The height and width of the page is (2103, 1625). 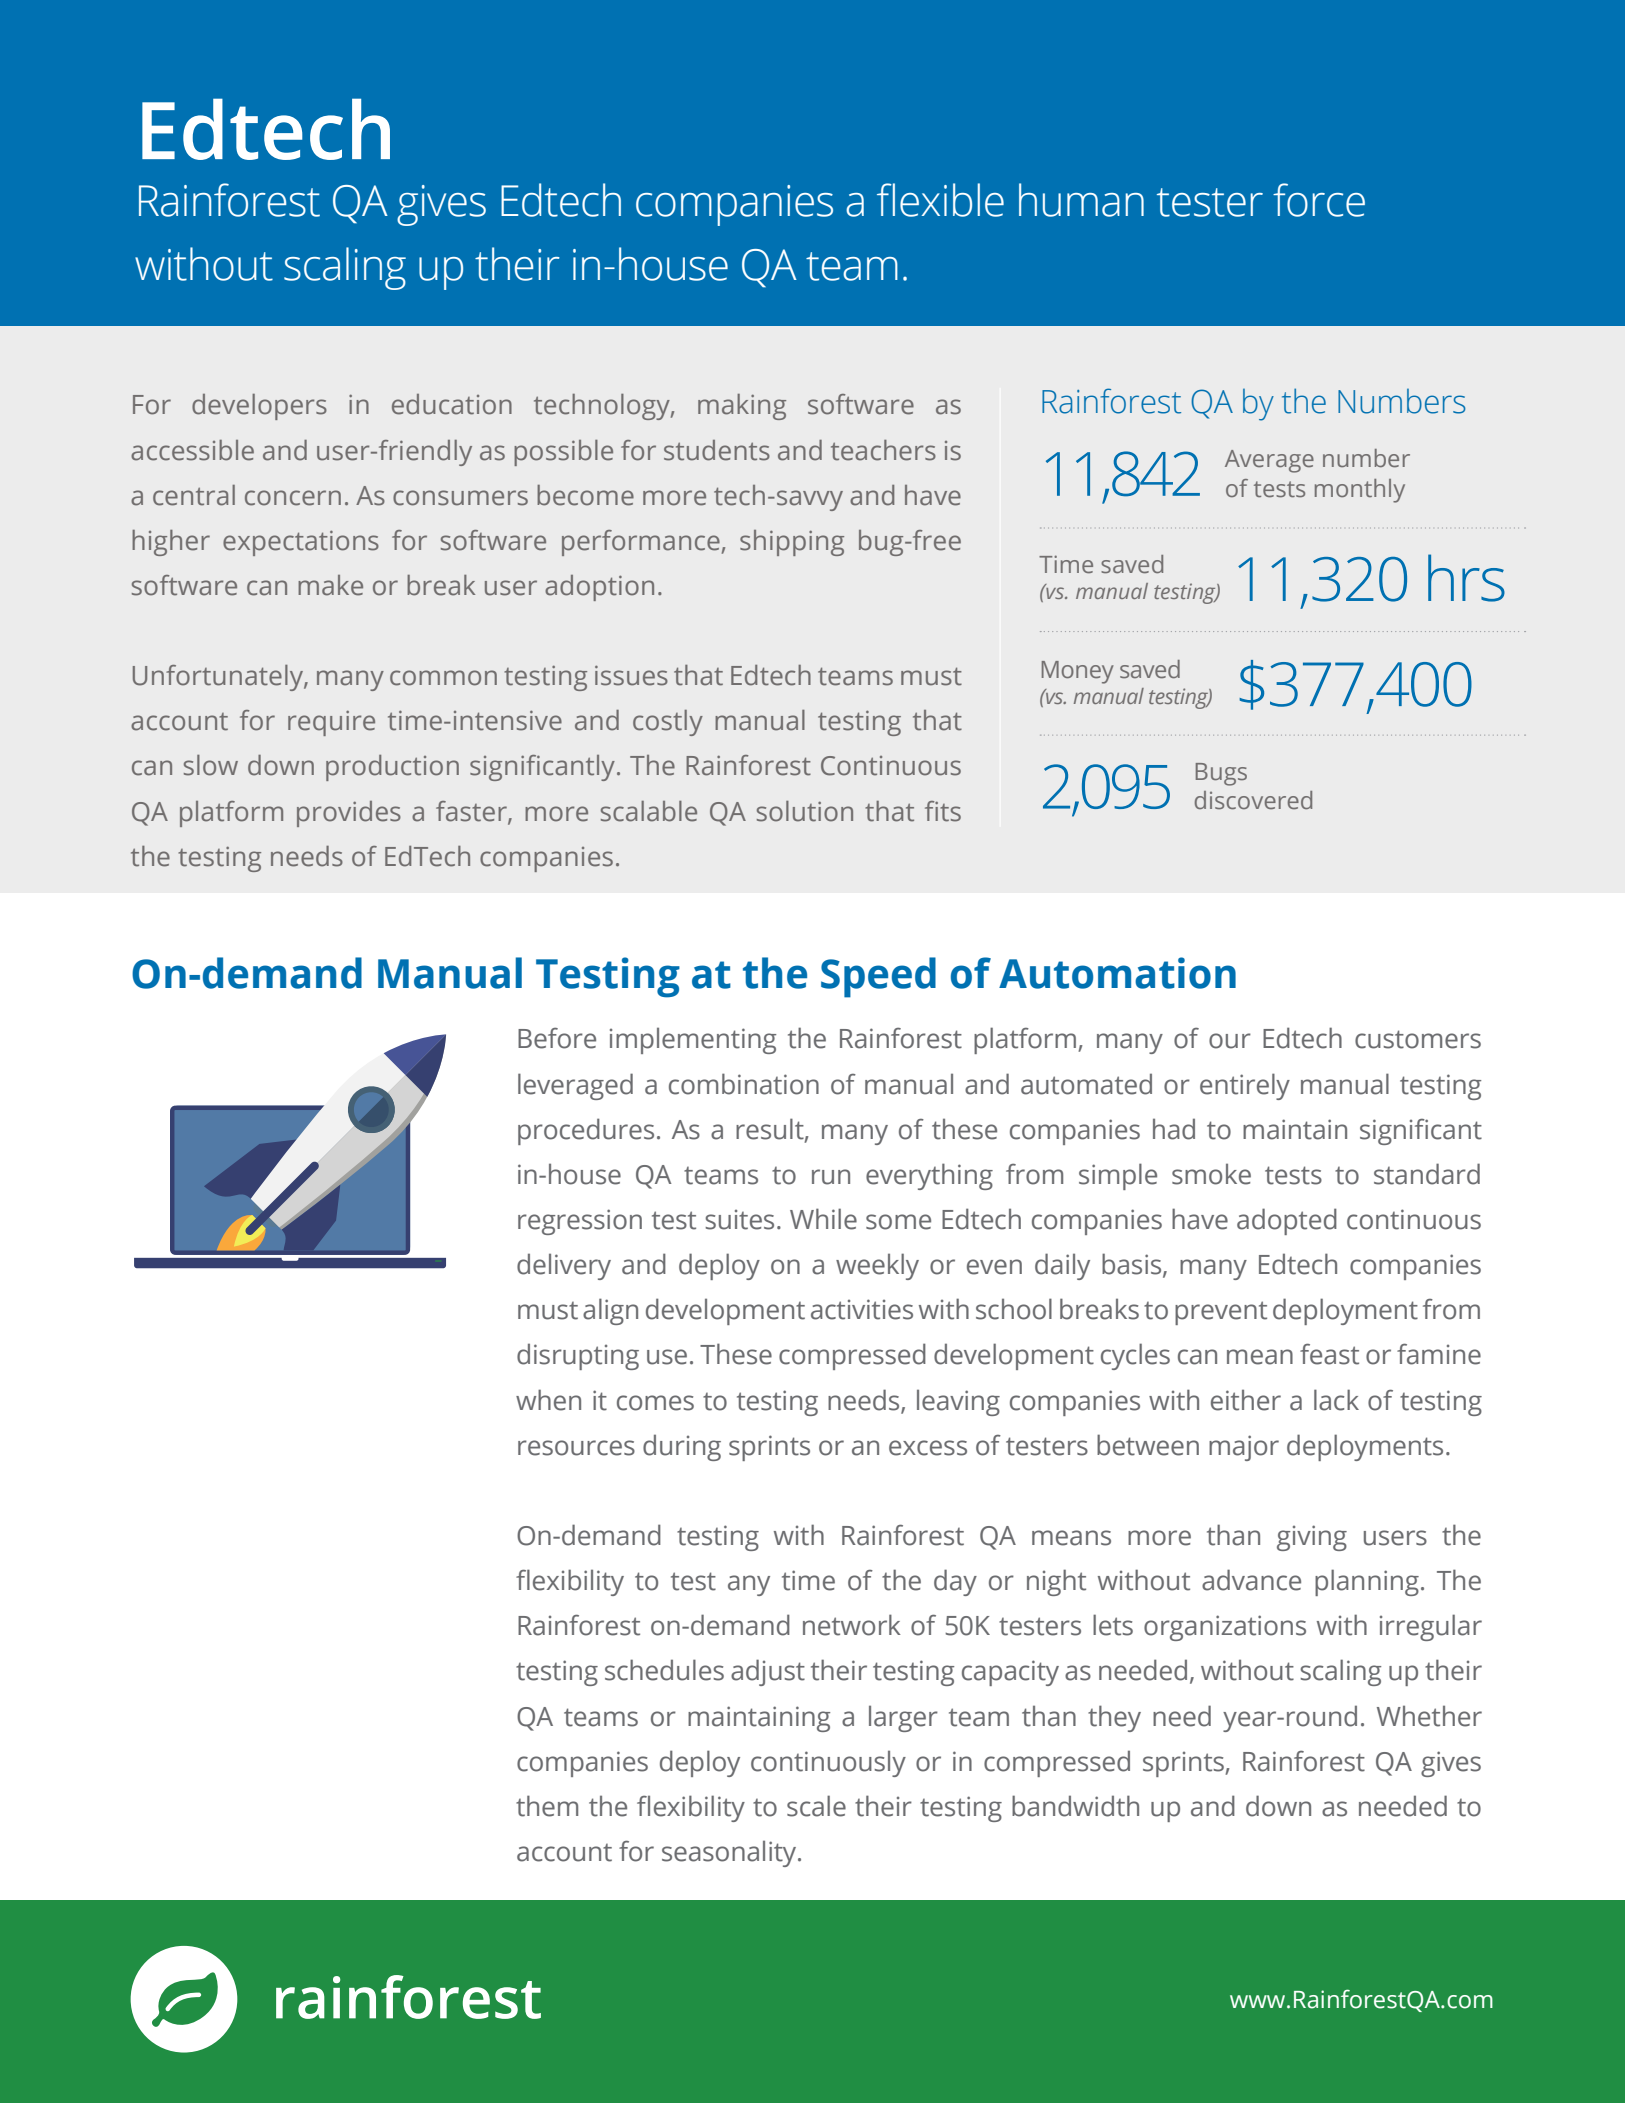 I want to click on flexible, so click(x=940, y=200).
